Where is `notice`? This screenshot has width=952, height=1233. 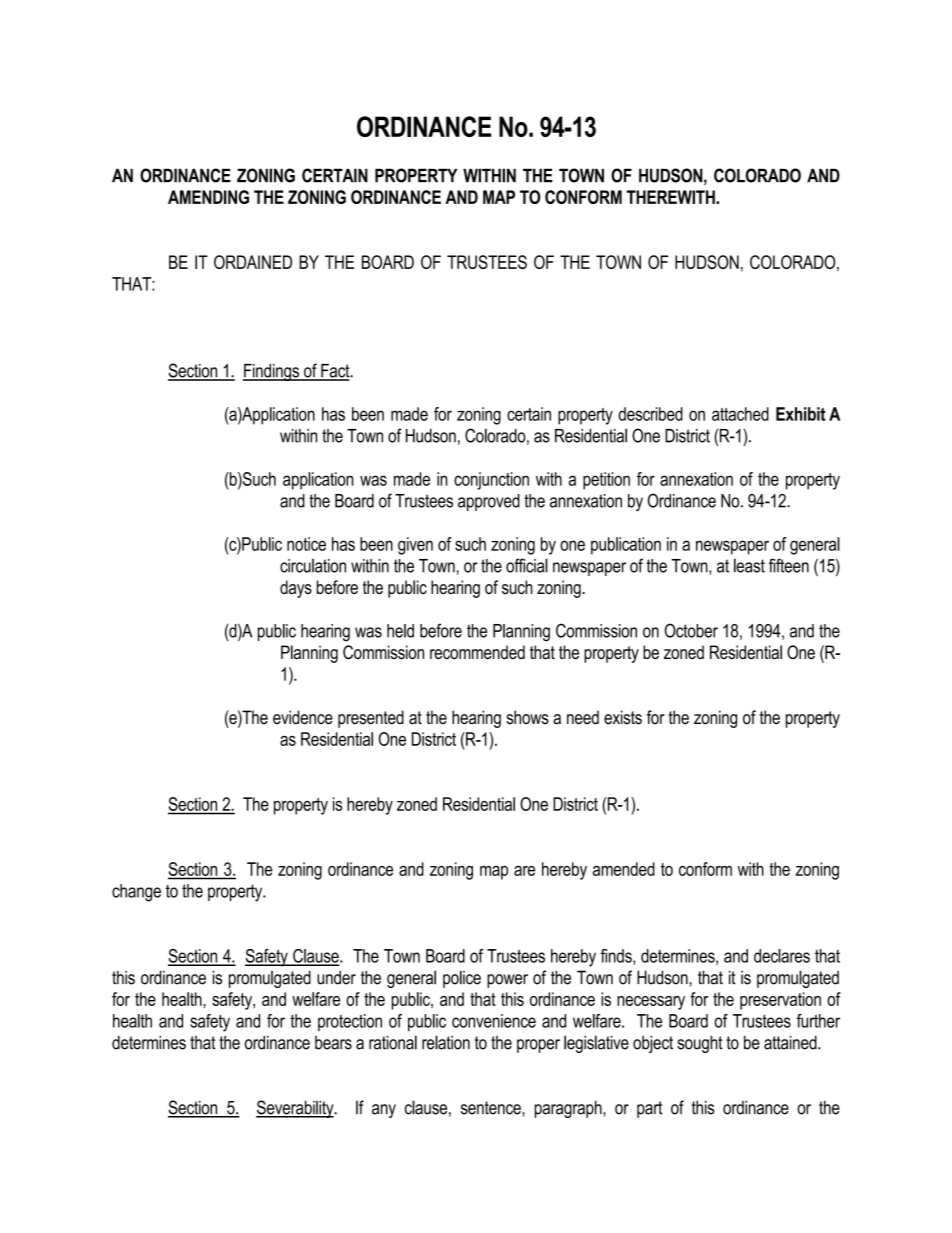
notice is located at coordinates (306, 544).
